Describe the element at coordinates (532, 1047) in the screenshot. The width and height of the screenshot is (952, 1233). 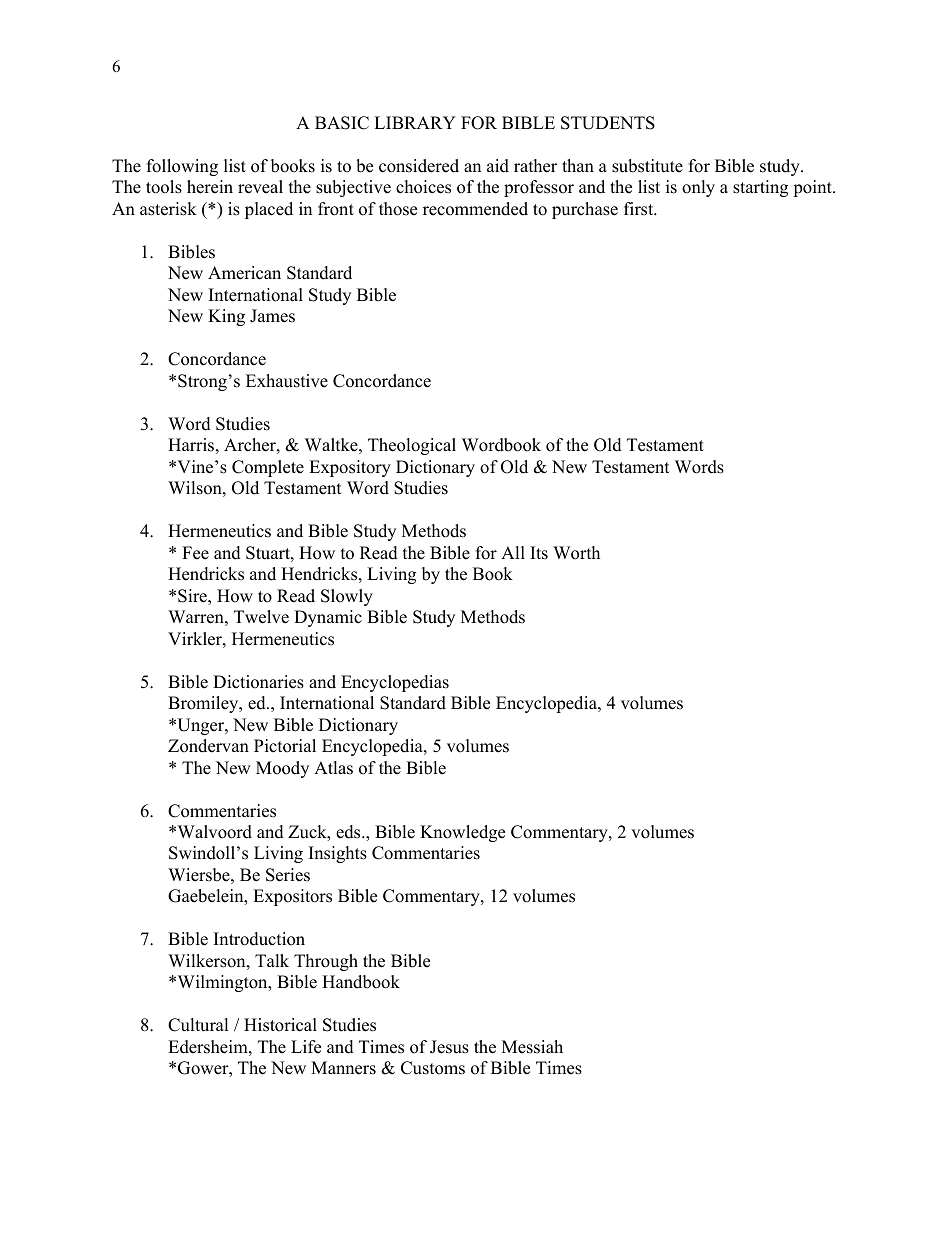
I see `Messiah` at that location.
